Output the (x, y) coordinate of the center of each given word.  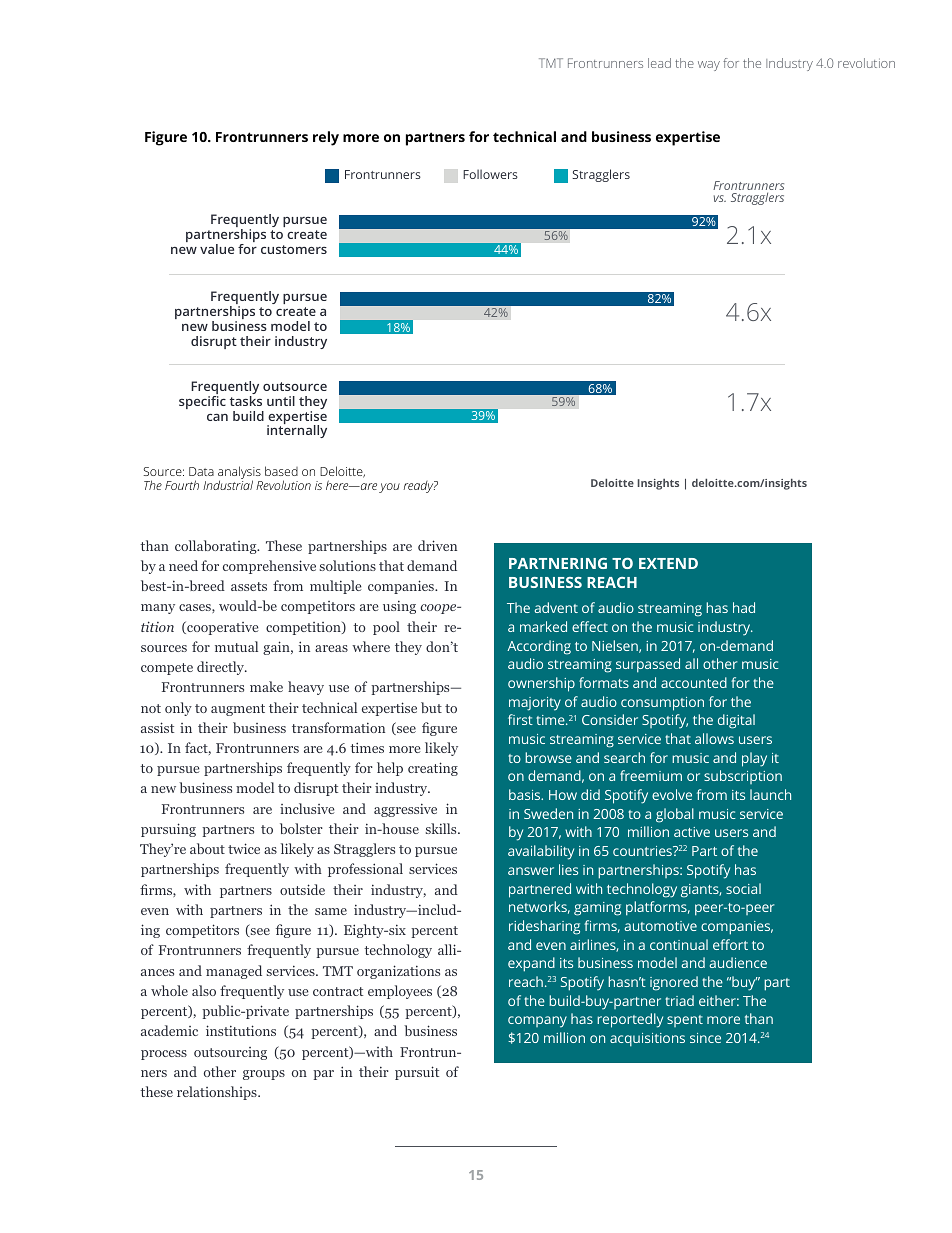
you (389, 488)
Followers (490, 174)
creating (433, 769)
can (217, 417)
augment (238, 710)
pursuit (417, 1073)
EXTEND (668, 563)
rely (326, 138)
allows (714, 738)
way (709, 66)
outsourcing (230, 1053)
